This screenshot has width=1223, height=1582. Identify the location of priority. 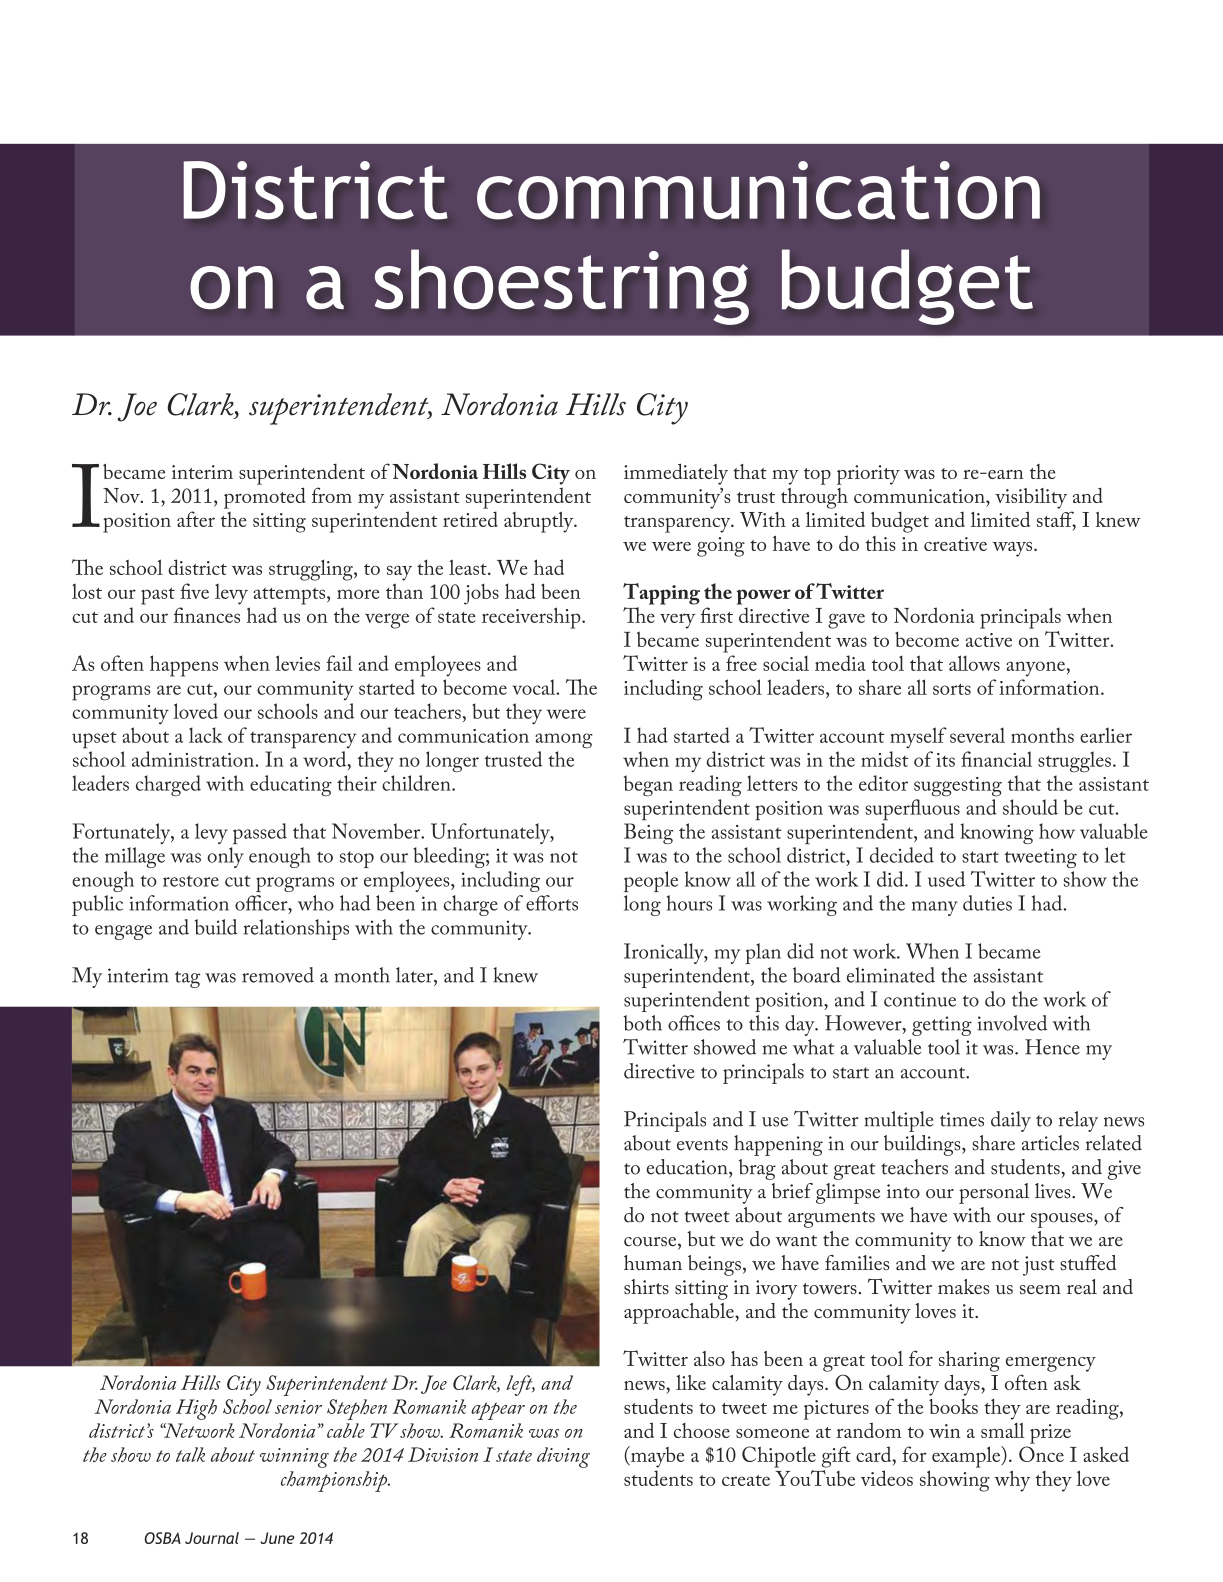
(868, 475).
